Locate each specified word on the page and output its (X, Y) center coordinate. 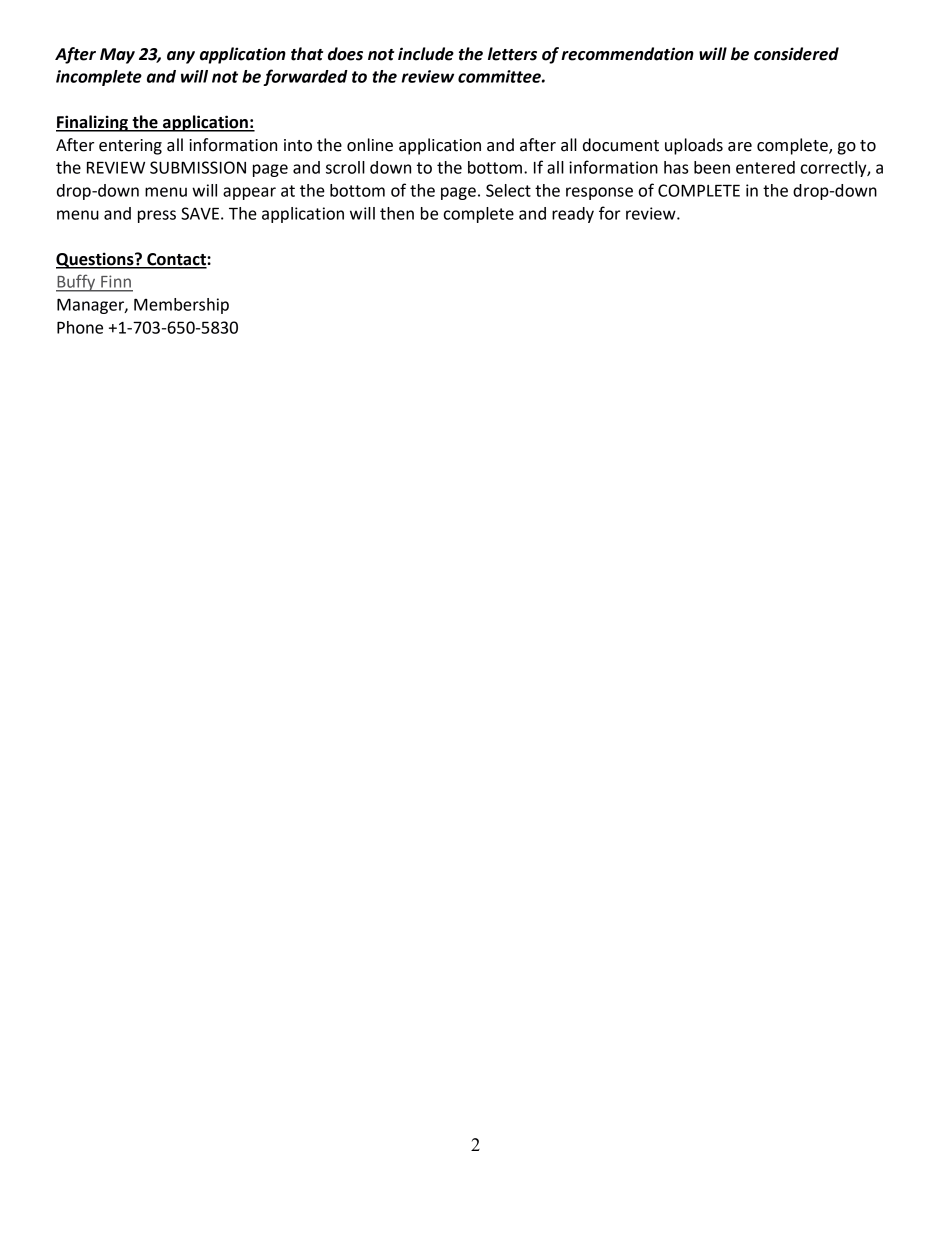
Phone (80, 327)
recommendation (627, 54)
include (426, 54)
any (181, 57)
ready (573, 215)
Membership (181, 306)
